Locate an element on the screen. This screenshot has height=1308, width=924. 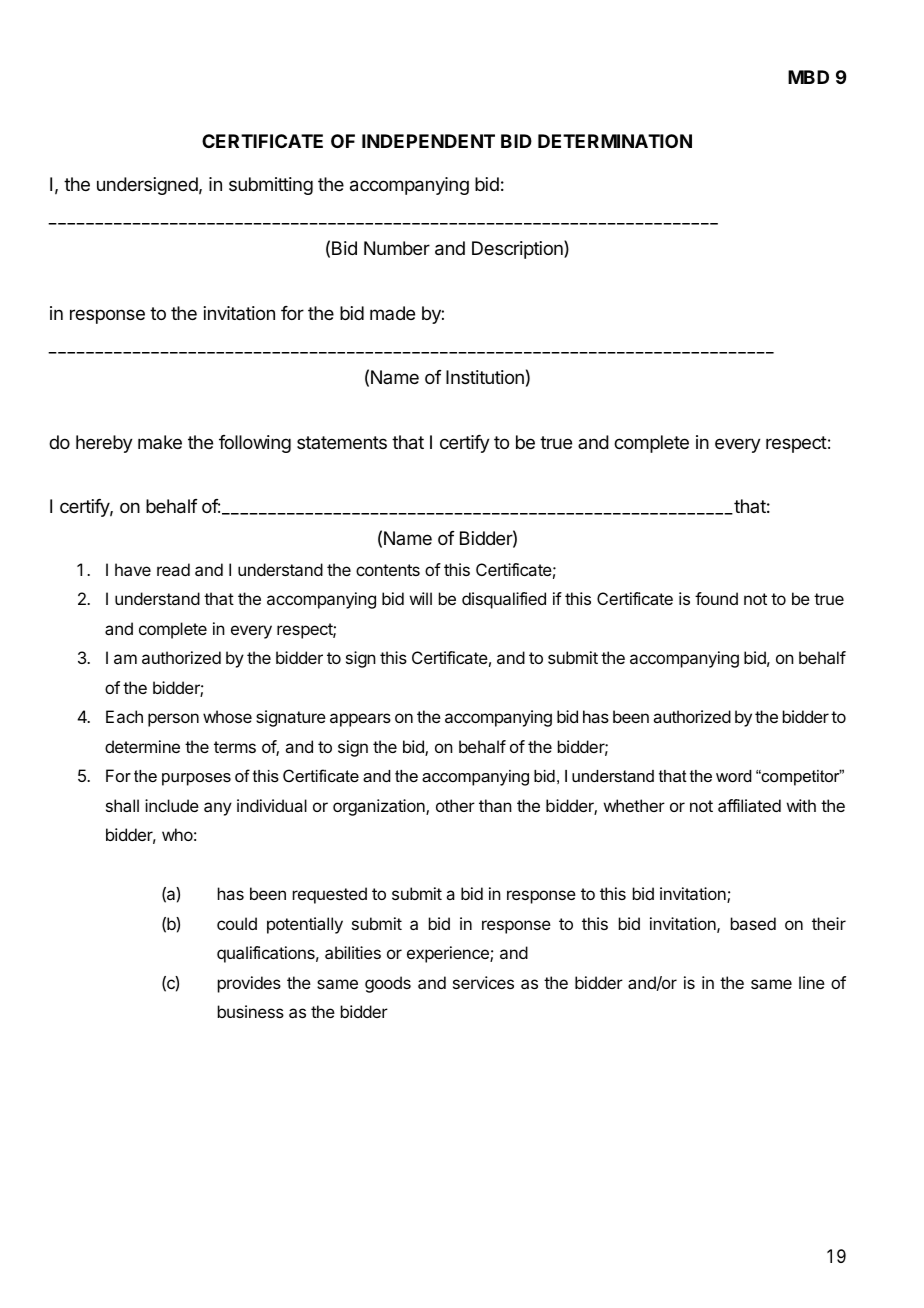
DETERMINATION is located at coordinates (615, 141).
